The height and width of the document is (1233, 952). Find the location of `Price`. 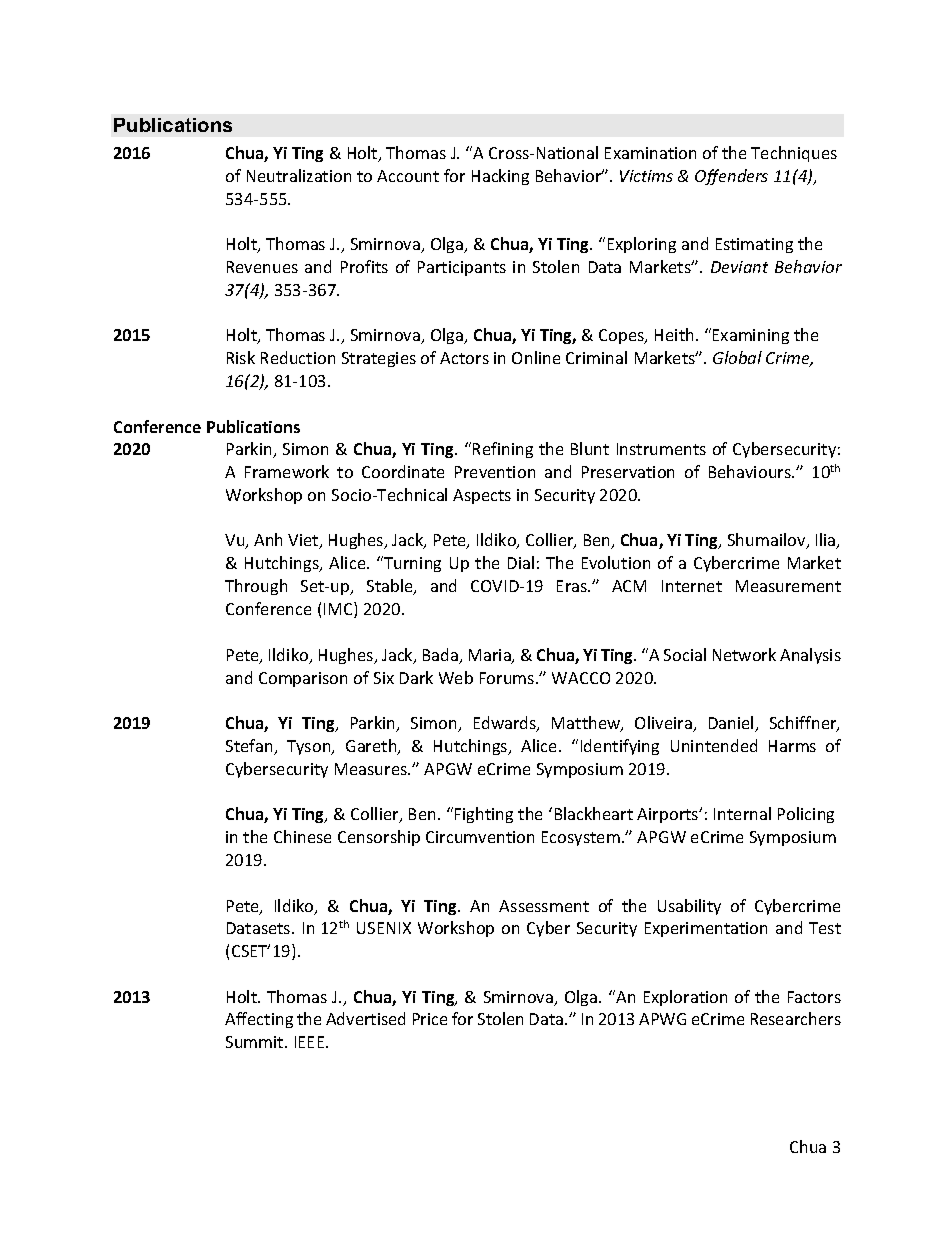

Price is located at coordinates (430, 1019).
